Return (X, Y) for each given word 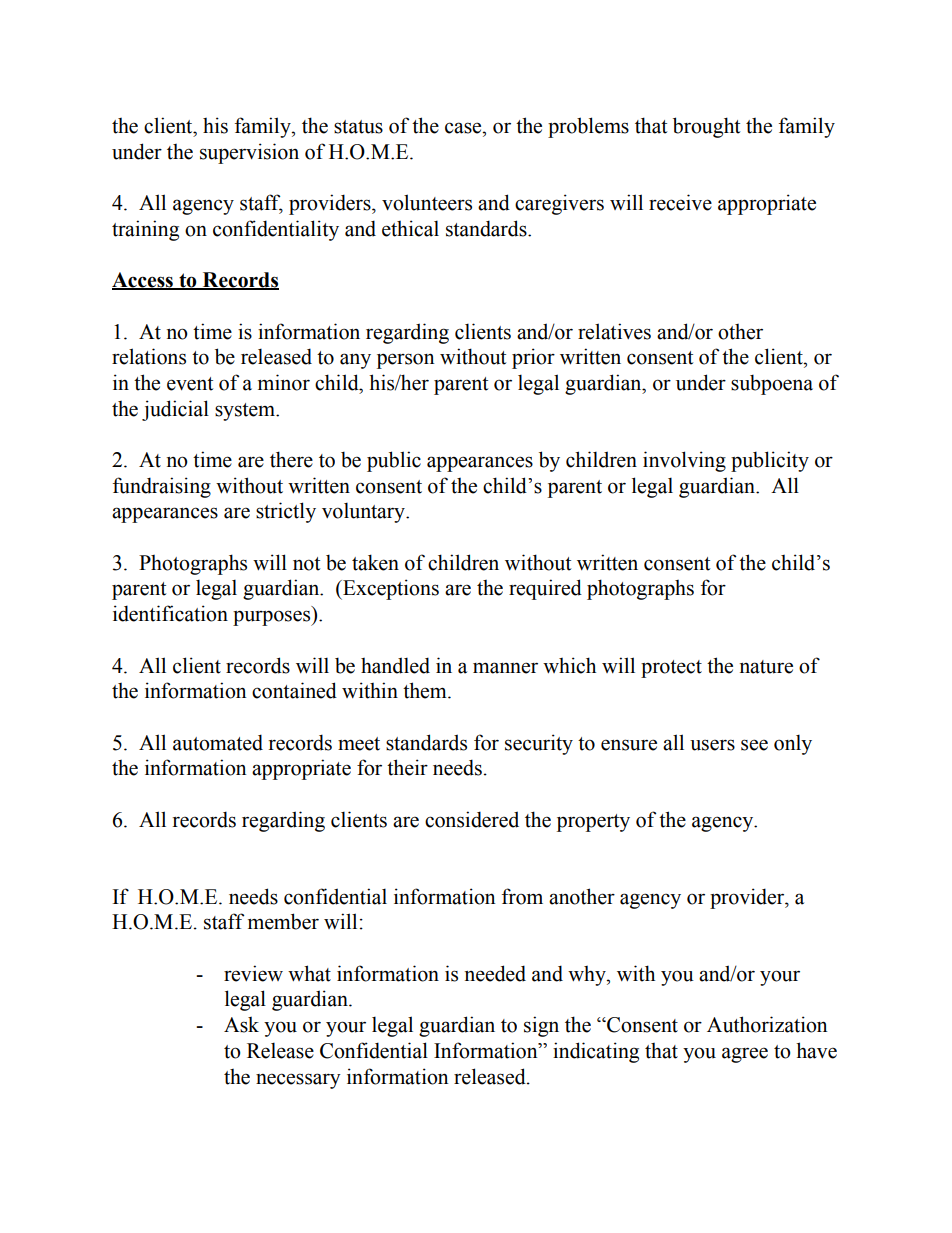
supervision (249, 153)
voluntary (364, 512)
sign (541, 1026)
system (246, 412)
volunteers (427, 202)
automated (218, 742)
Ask (241, 1024)
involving (684, 461)
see (754, 745)
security (539, 744)
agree (745, 1055)
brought (706, 127)
